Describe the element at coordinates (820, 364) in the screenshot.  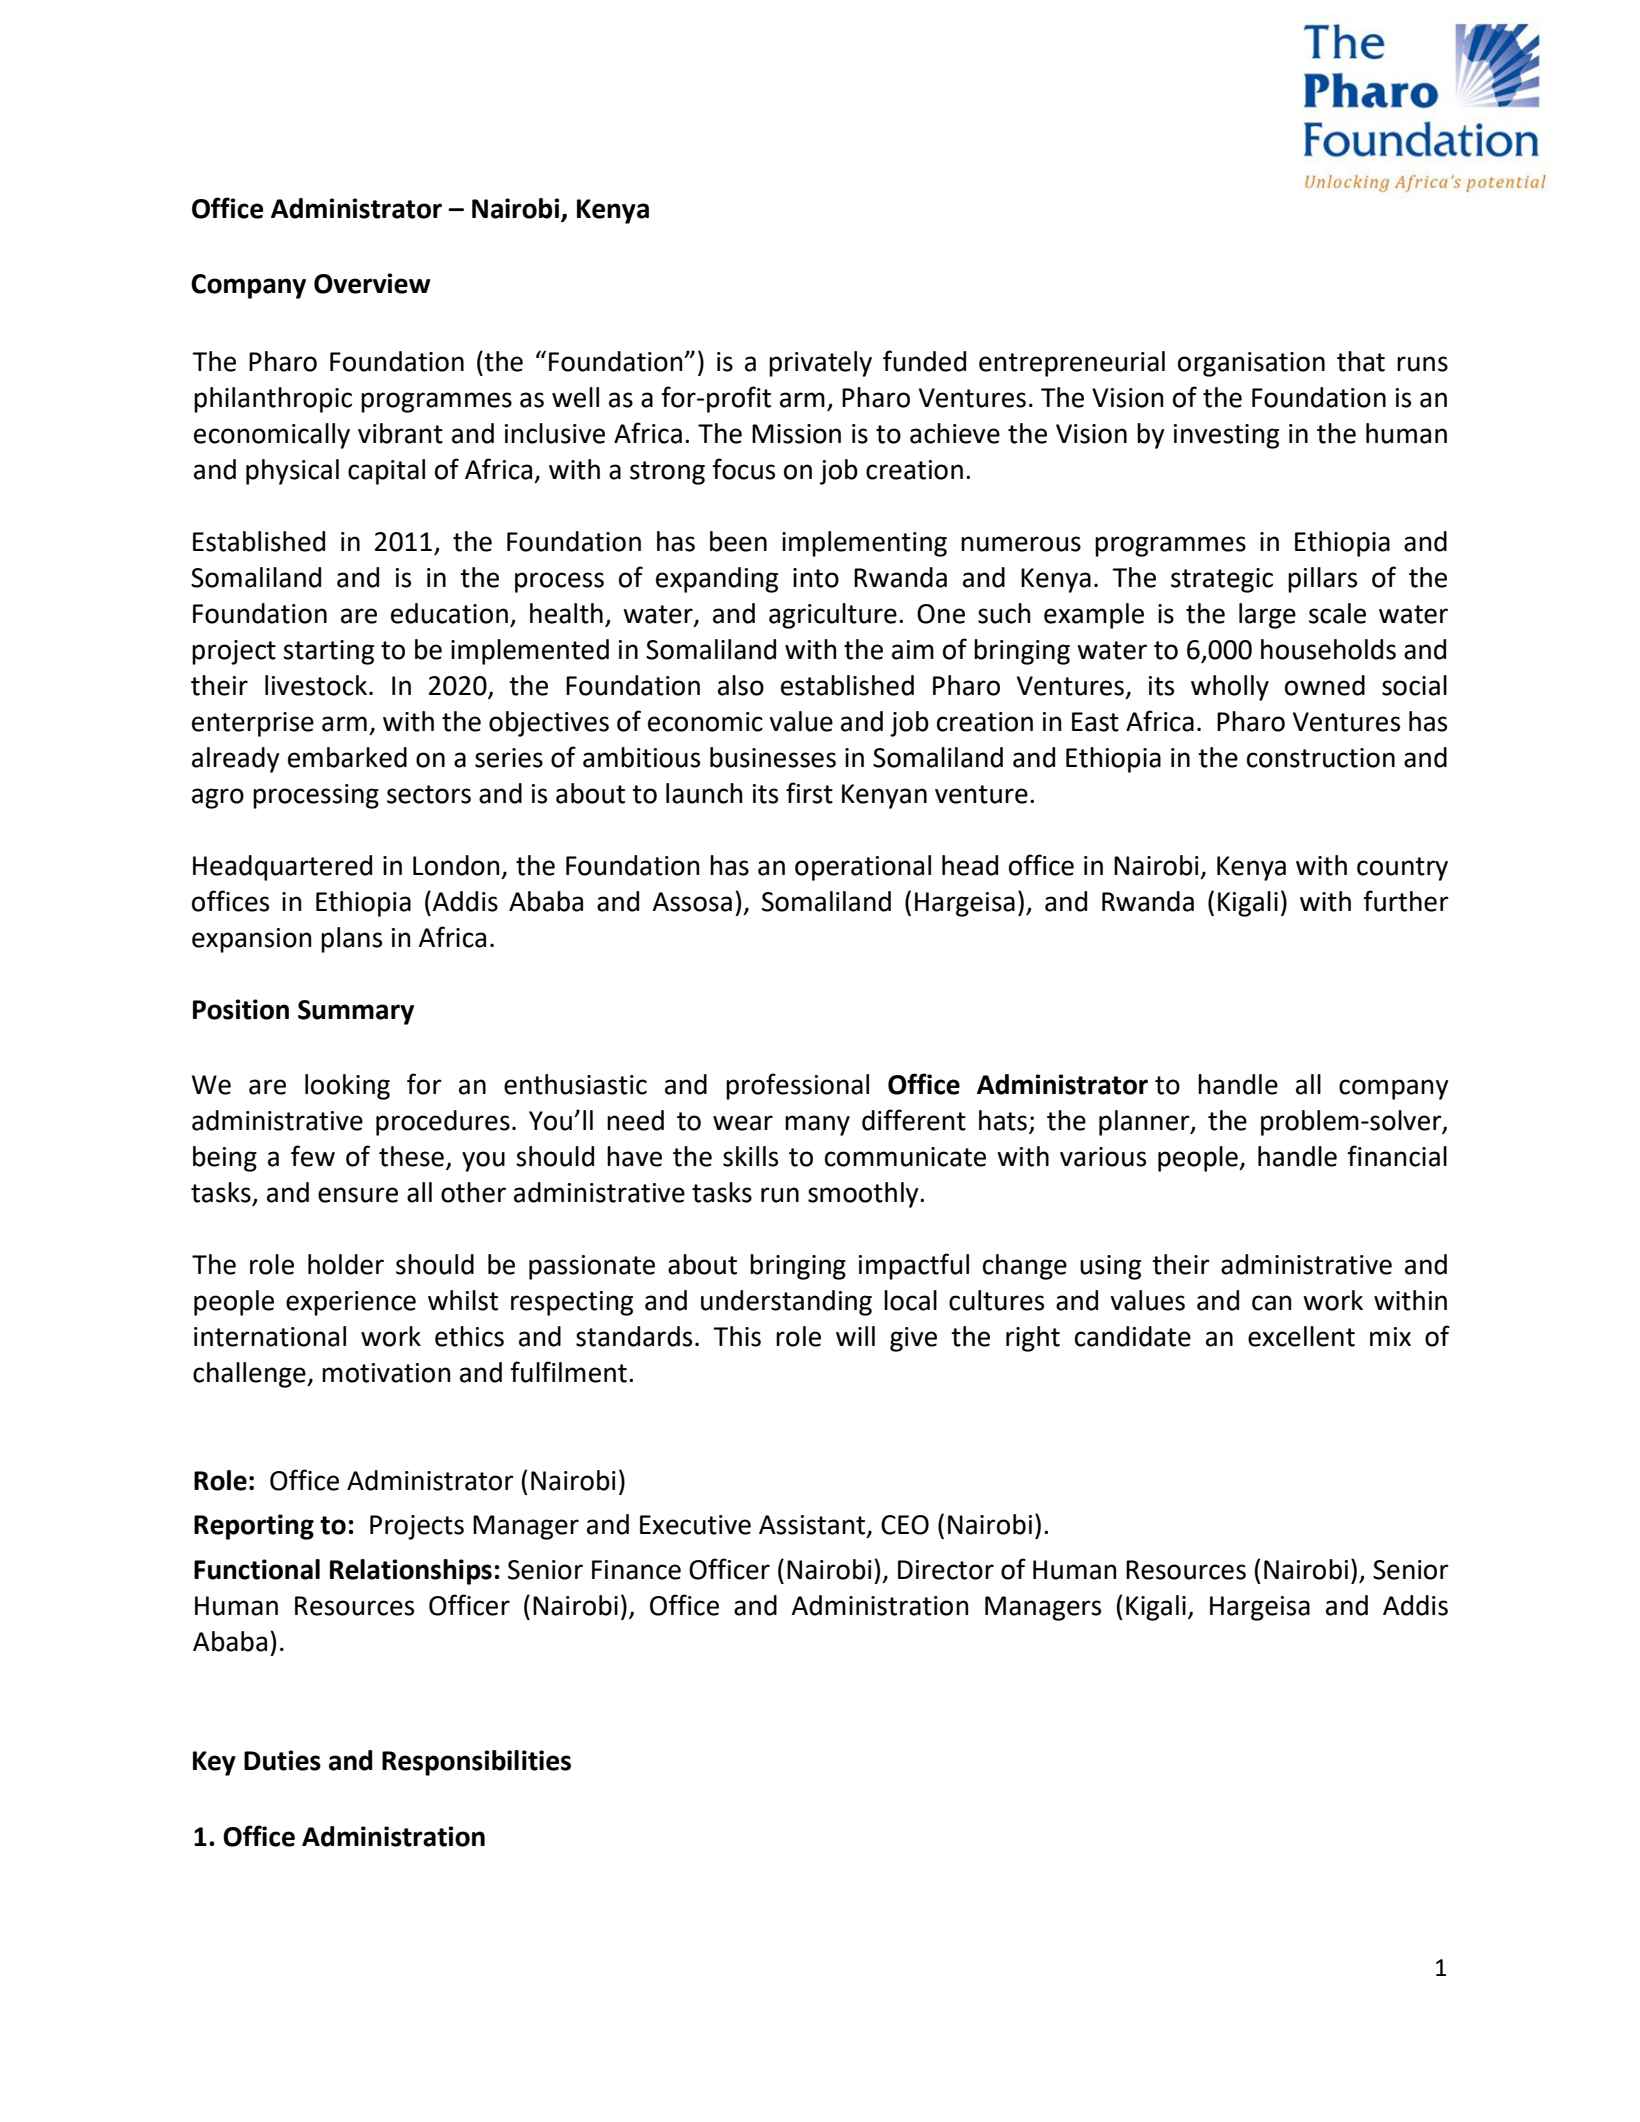
I see `privately` at that location.
